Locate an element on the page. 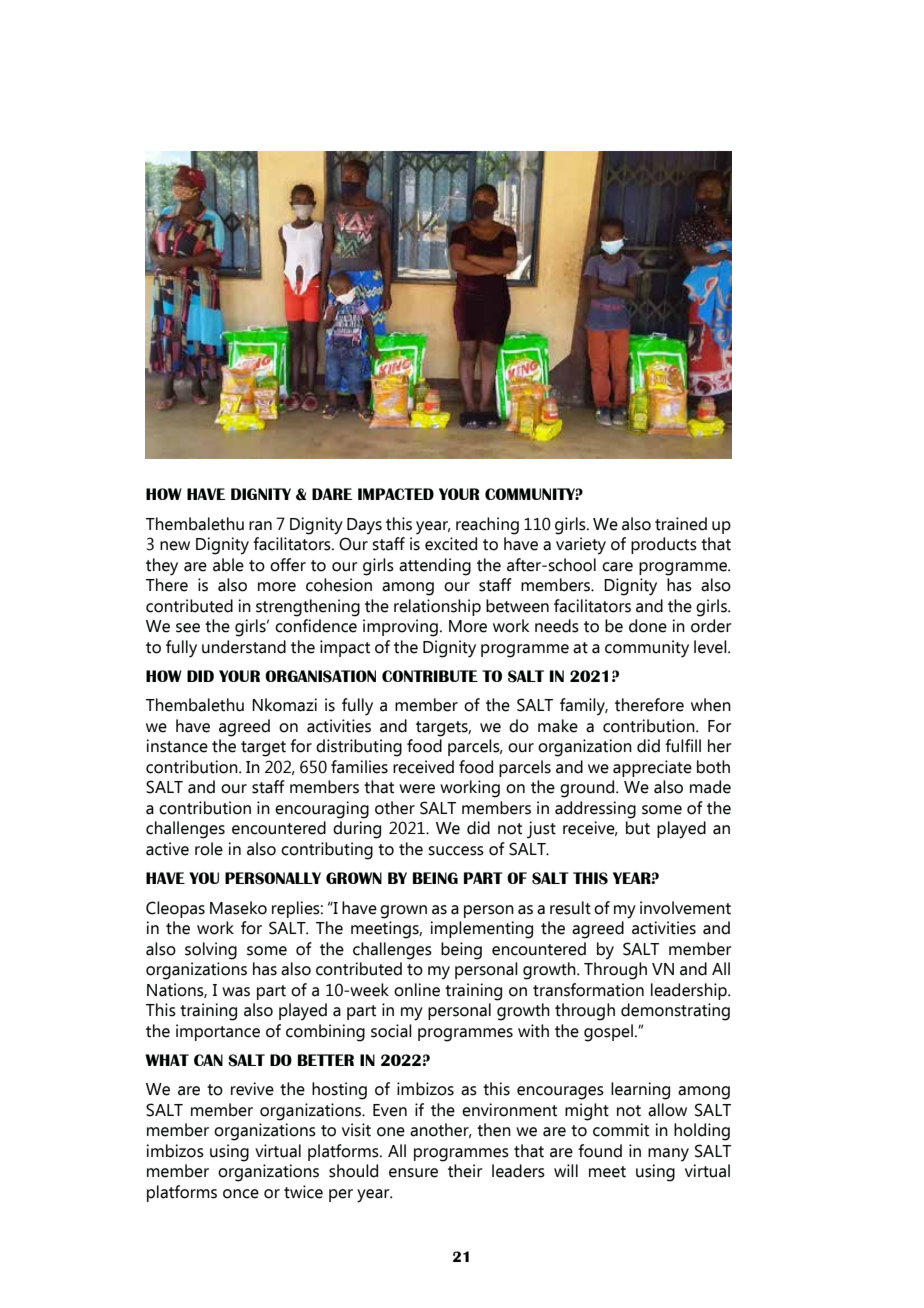  trained is located at coordinates (681, 524).
